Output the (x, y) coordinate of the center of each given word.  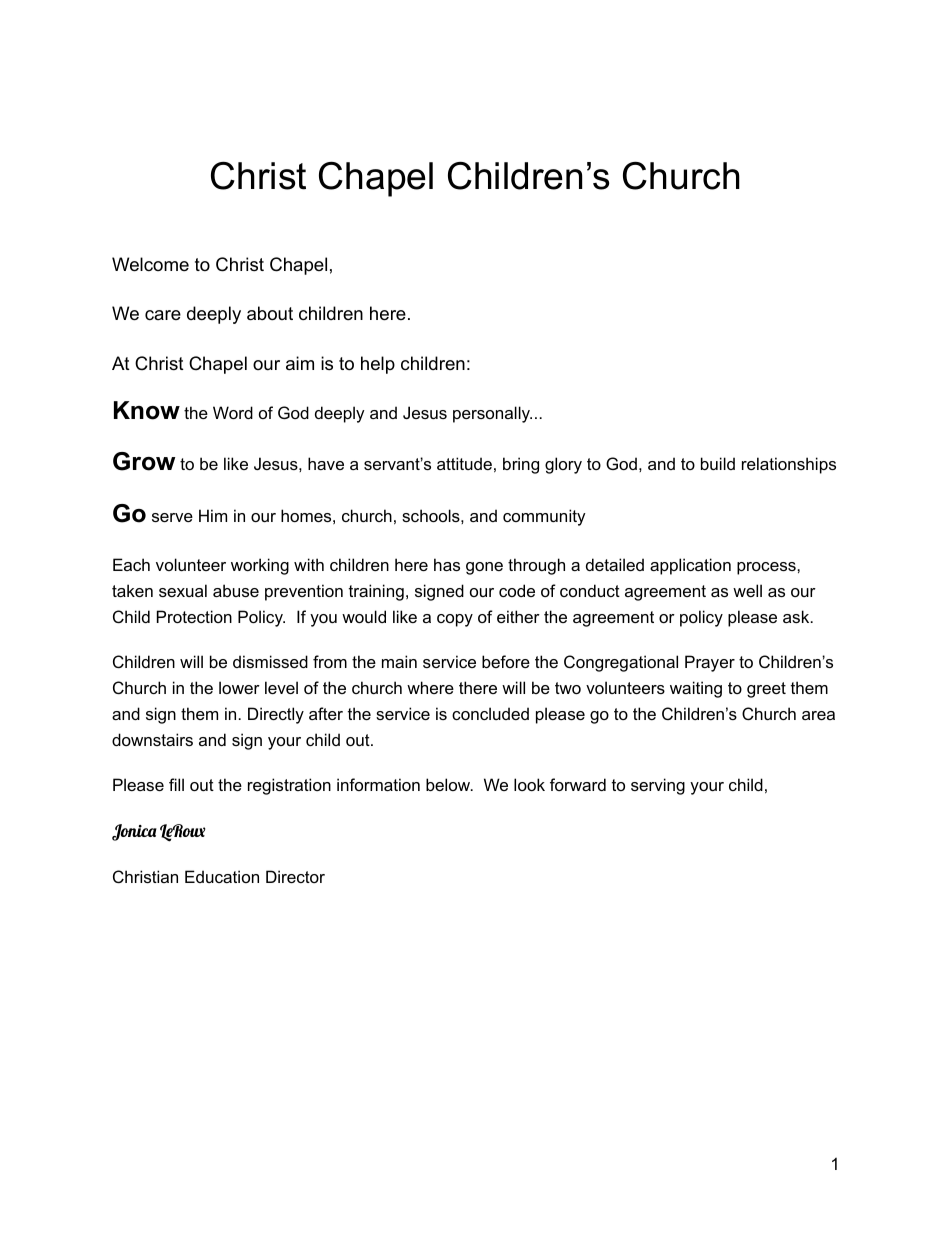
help (378, 365)
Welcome (150, 264)
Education (222, 876)
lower (239, 687)
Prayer (710, 663)
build (718, 463)
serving (658, 786)
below (449, 784)
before (506, 661)
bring (521, 465)
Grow (144, 461)
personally (492, 414)
